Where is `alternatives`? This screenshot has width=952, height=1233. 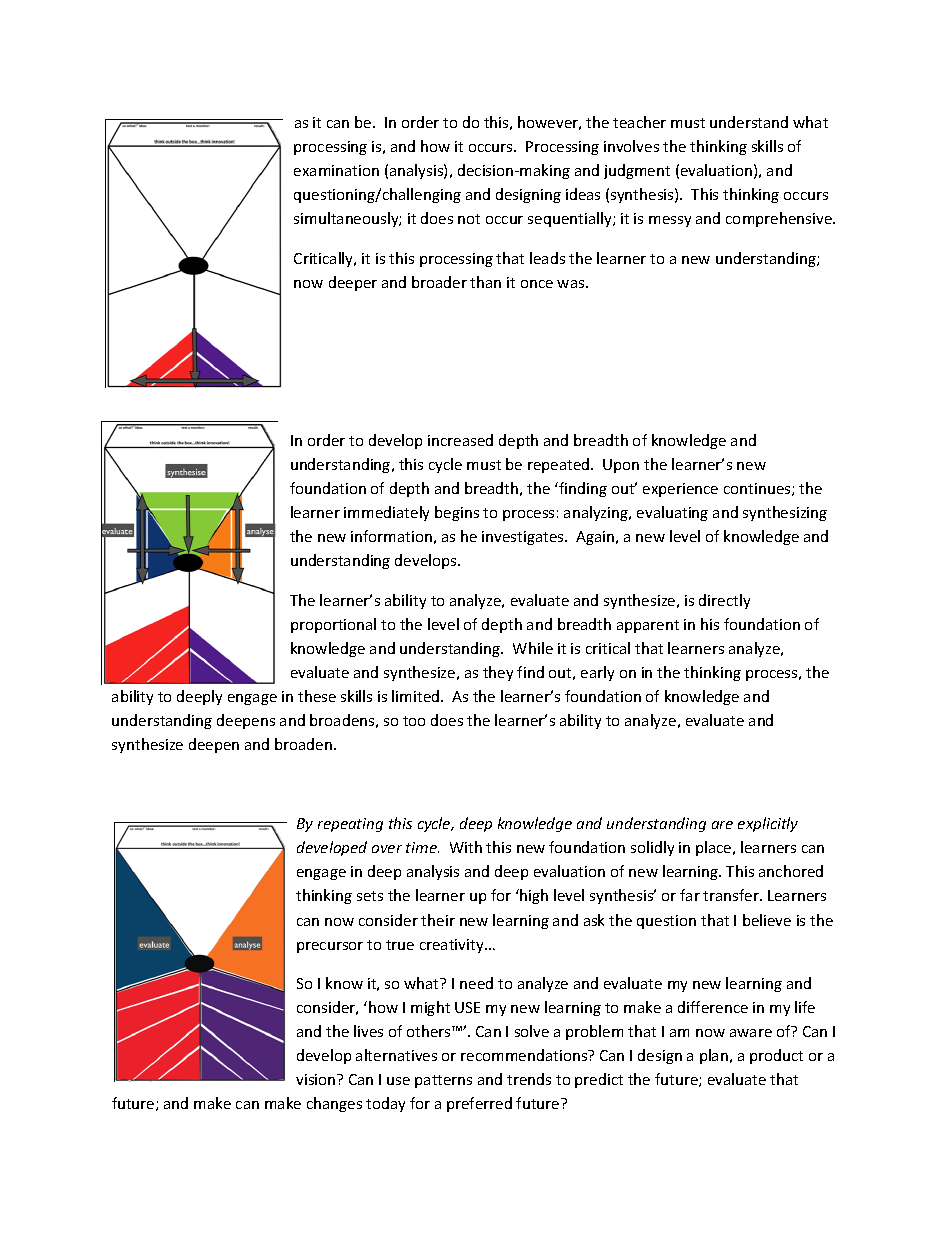
alternatives is located at coordinates (396, 1055).
